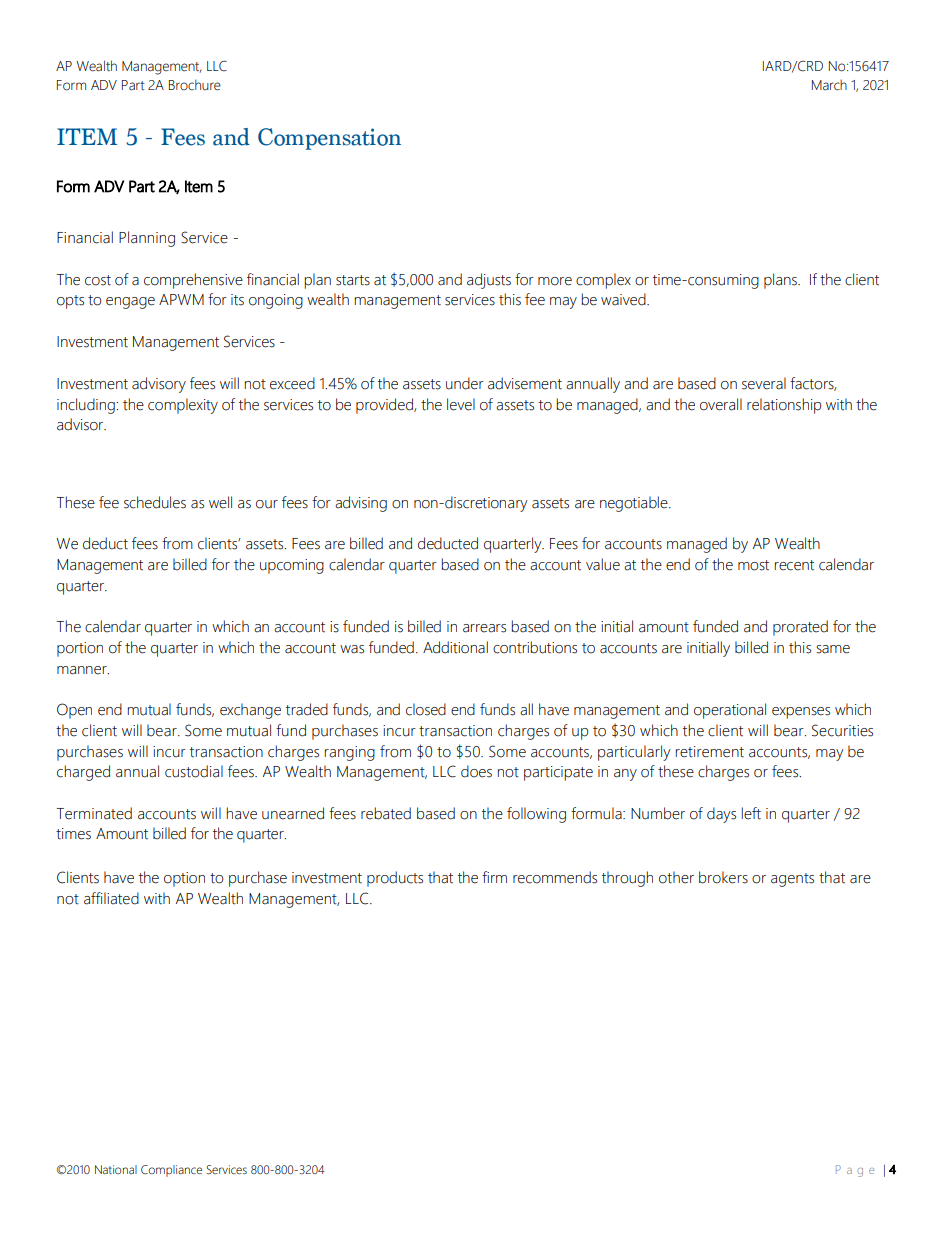 The height and width of the image is (1233, 952). Describe the element at coordinates (426, 709) in the image. I see `closed` at that location.
